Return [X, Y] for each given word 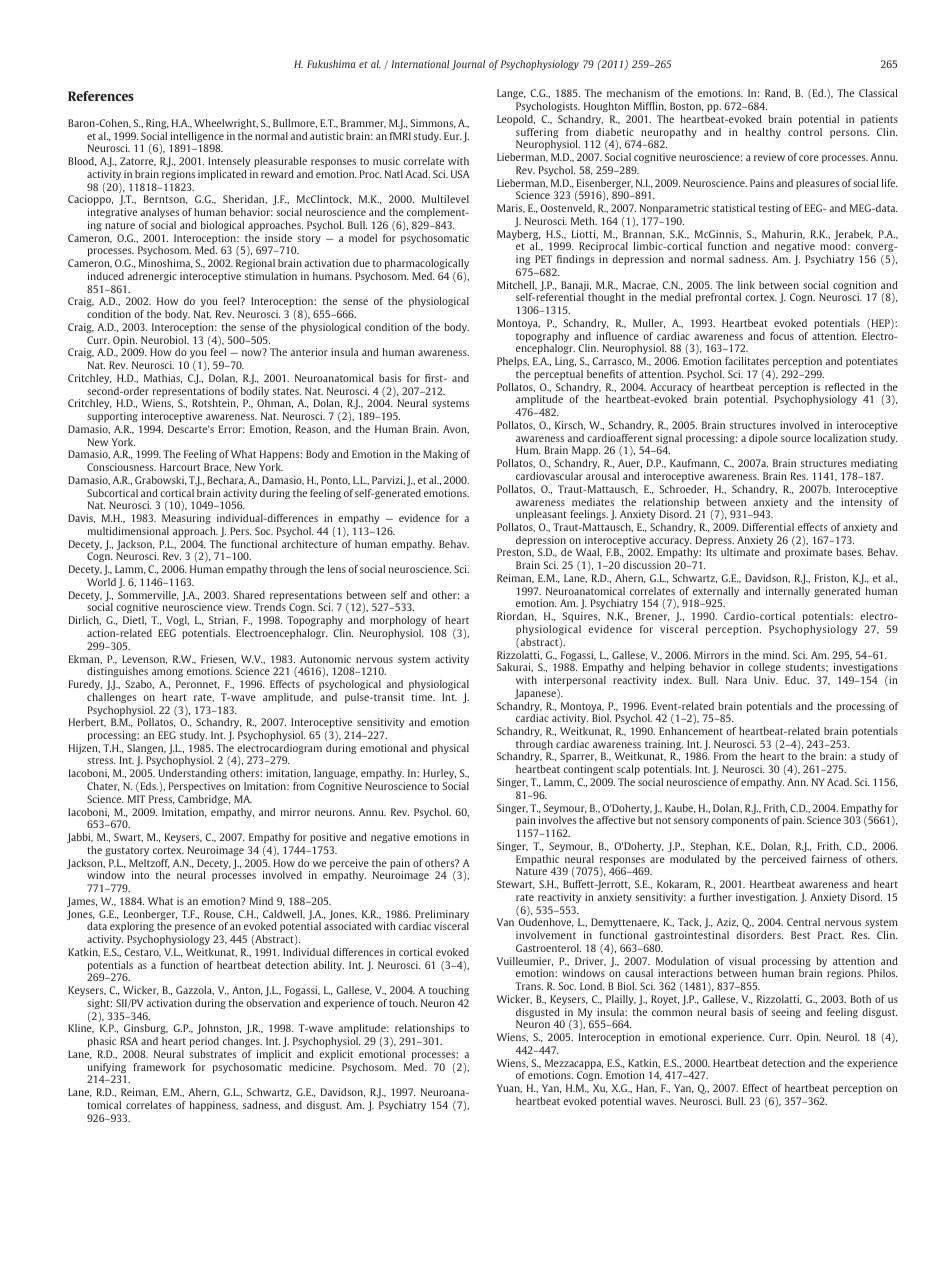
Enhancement [691, 731]
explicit [336, 1055]
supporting [112, 417]
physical [450, 749]
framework [159, 1067]
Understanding [192, 774]
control [805, 132]
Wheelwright [226, 124]
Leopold [516, 120]
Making [440, 455]
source [796, 439]
